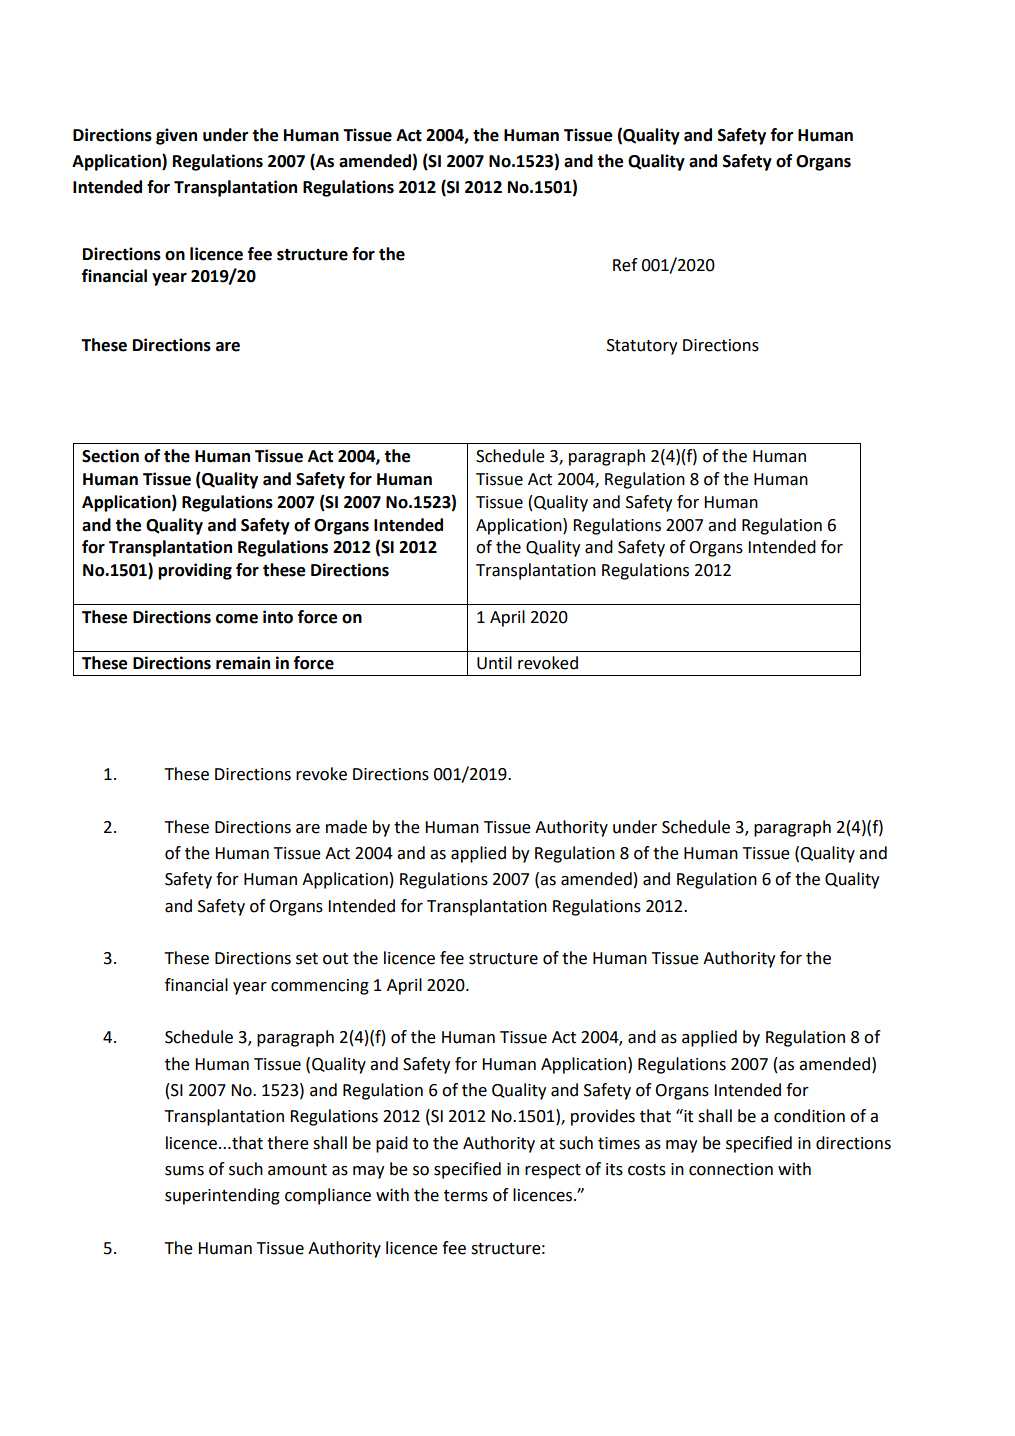  Describe the element at coordinates (184, 1171) in the page. I see `sums` at that location.
